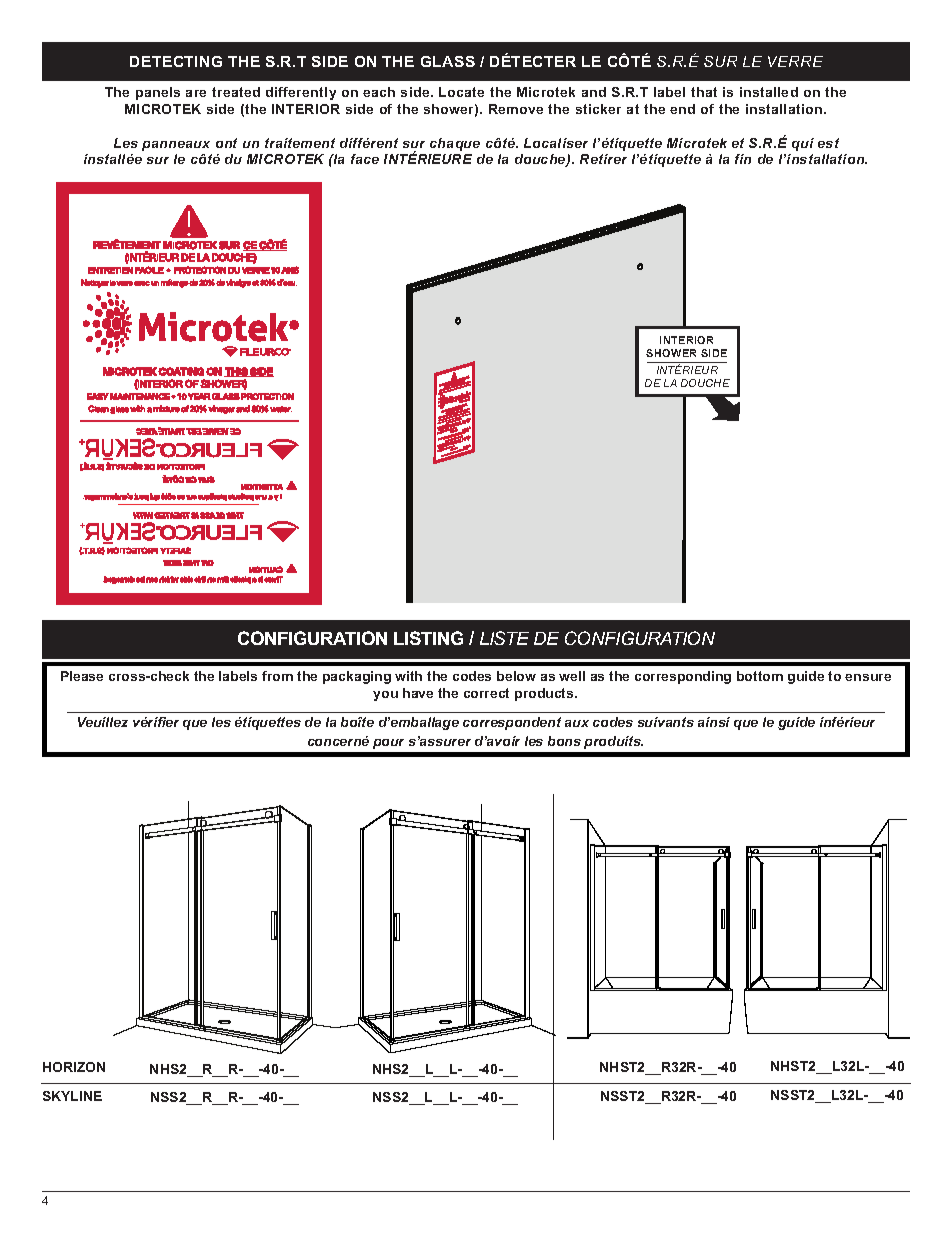 This image has height=1233, width=952. I want to click on fin, so click(743, 159).
